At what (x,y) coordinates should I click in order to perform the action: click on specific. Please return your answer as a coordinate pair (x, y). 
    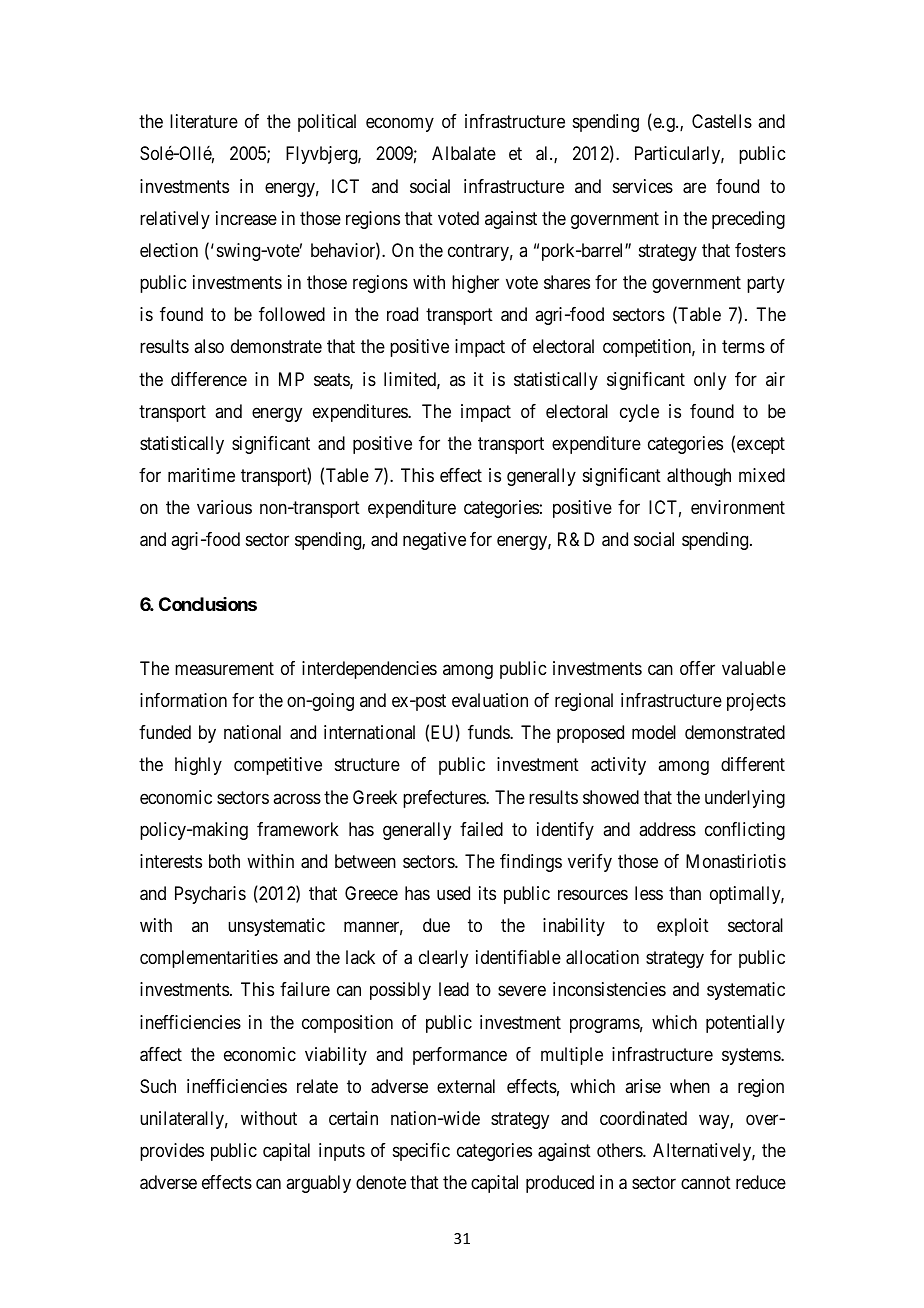
    Looking at the image, I should click on (421, 1152).
